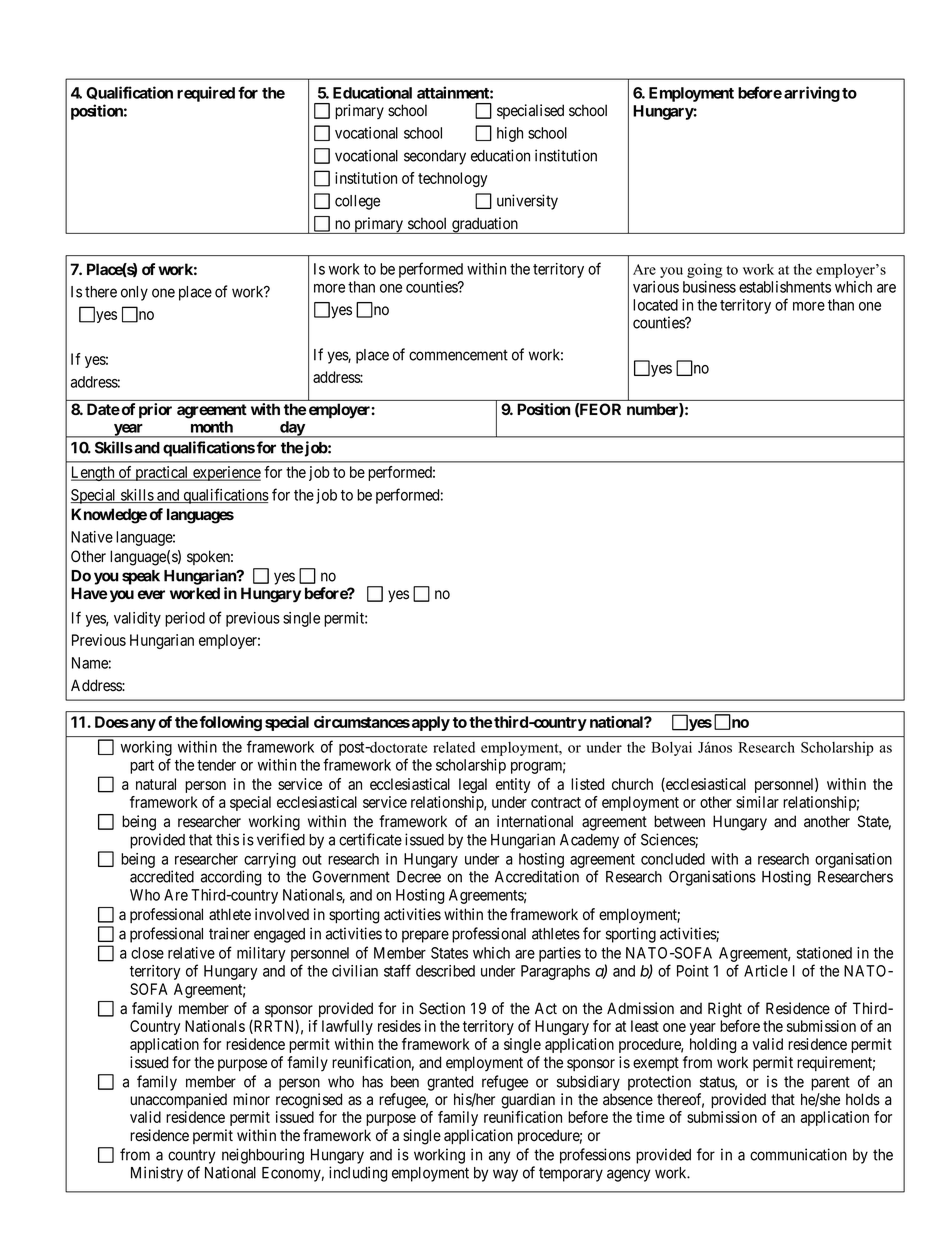  What do you see at coordinates (185, 619) in the screenshot?
I see `period` at bounding box center [185, 619].
